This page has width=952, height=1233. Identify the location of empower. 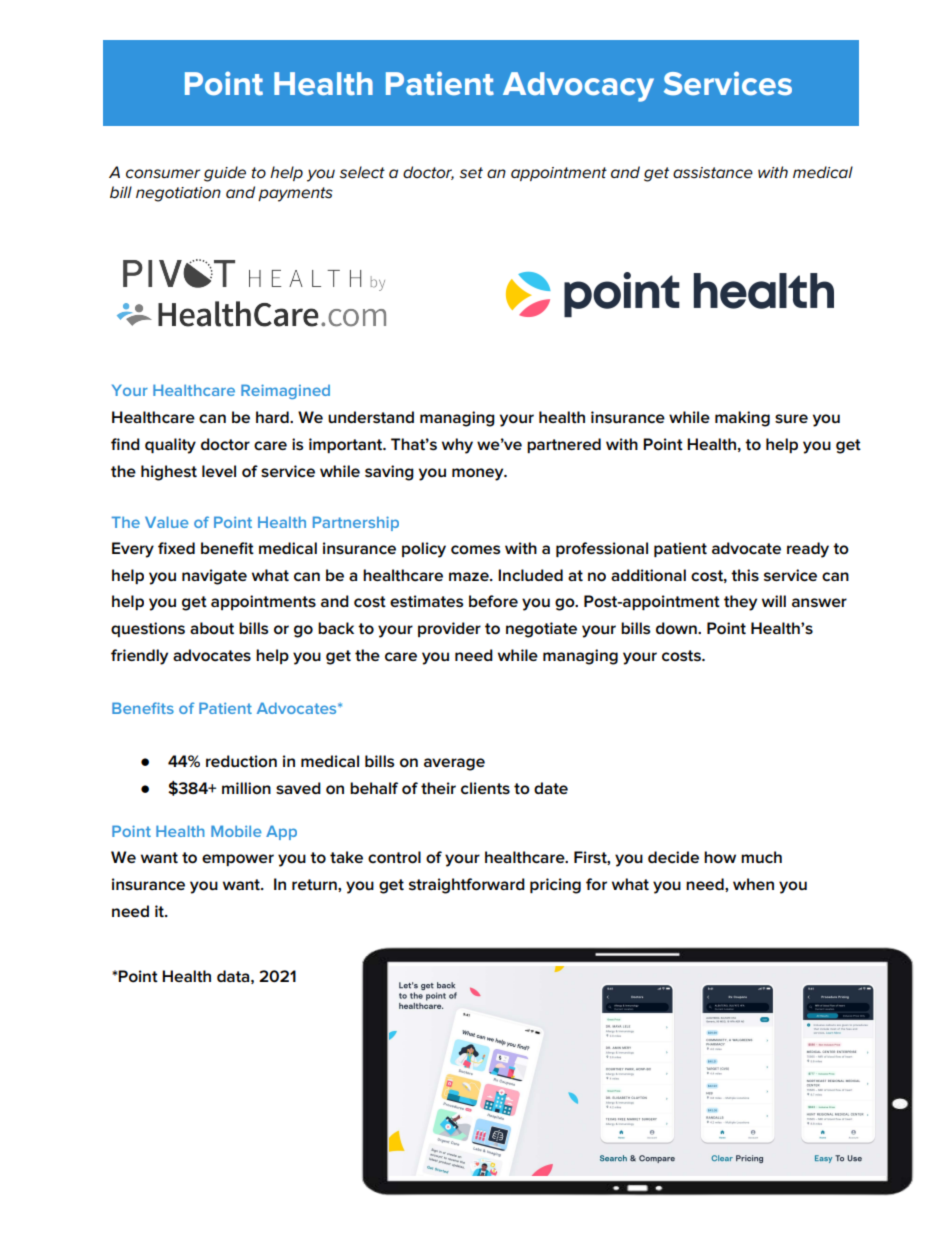
(238, 860).
